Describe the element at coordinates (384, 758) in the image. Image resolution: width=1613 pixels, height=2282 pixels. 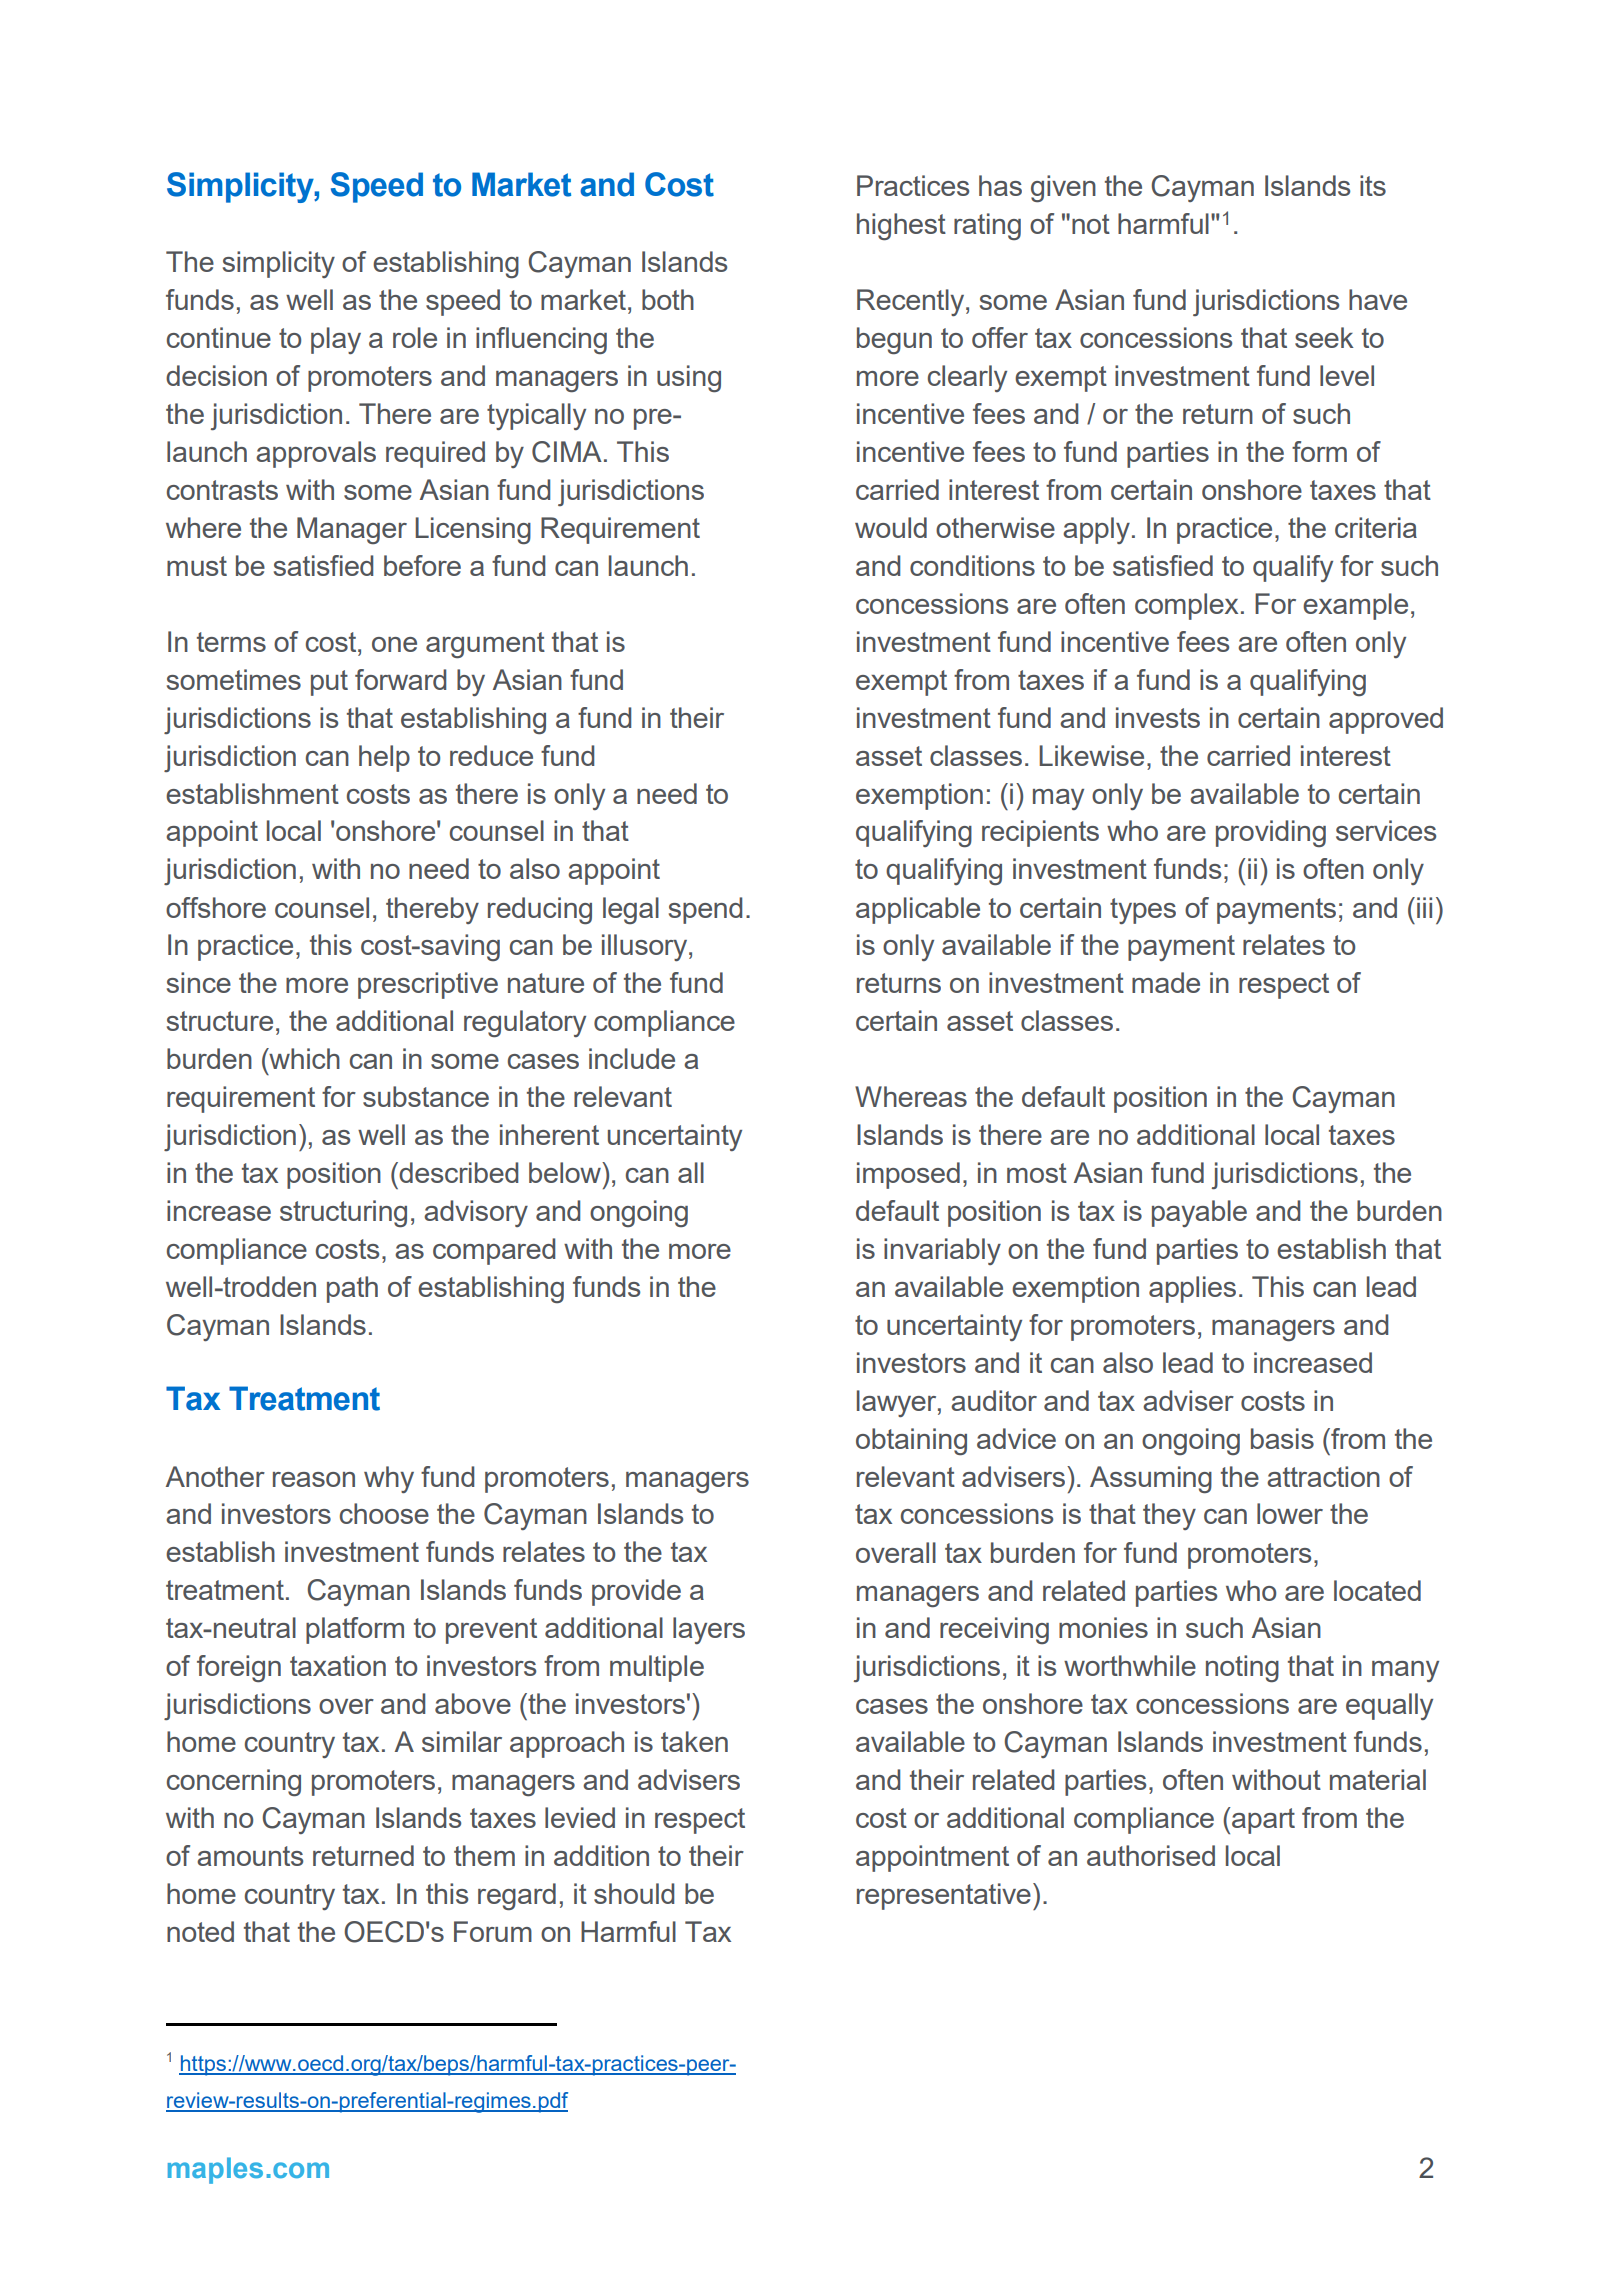
I see `help` at that location.
